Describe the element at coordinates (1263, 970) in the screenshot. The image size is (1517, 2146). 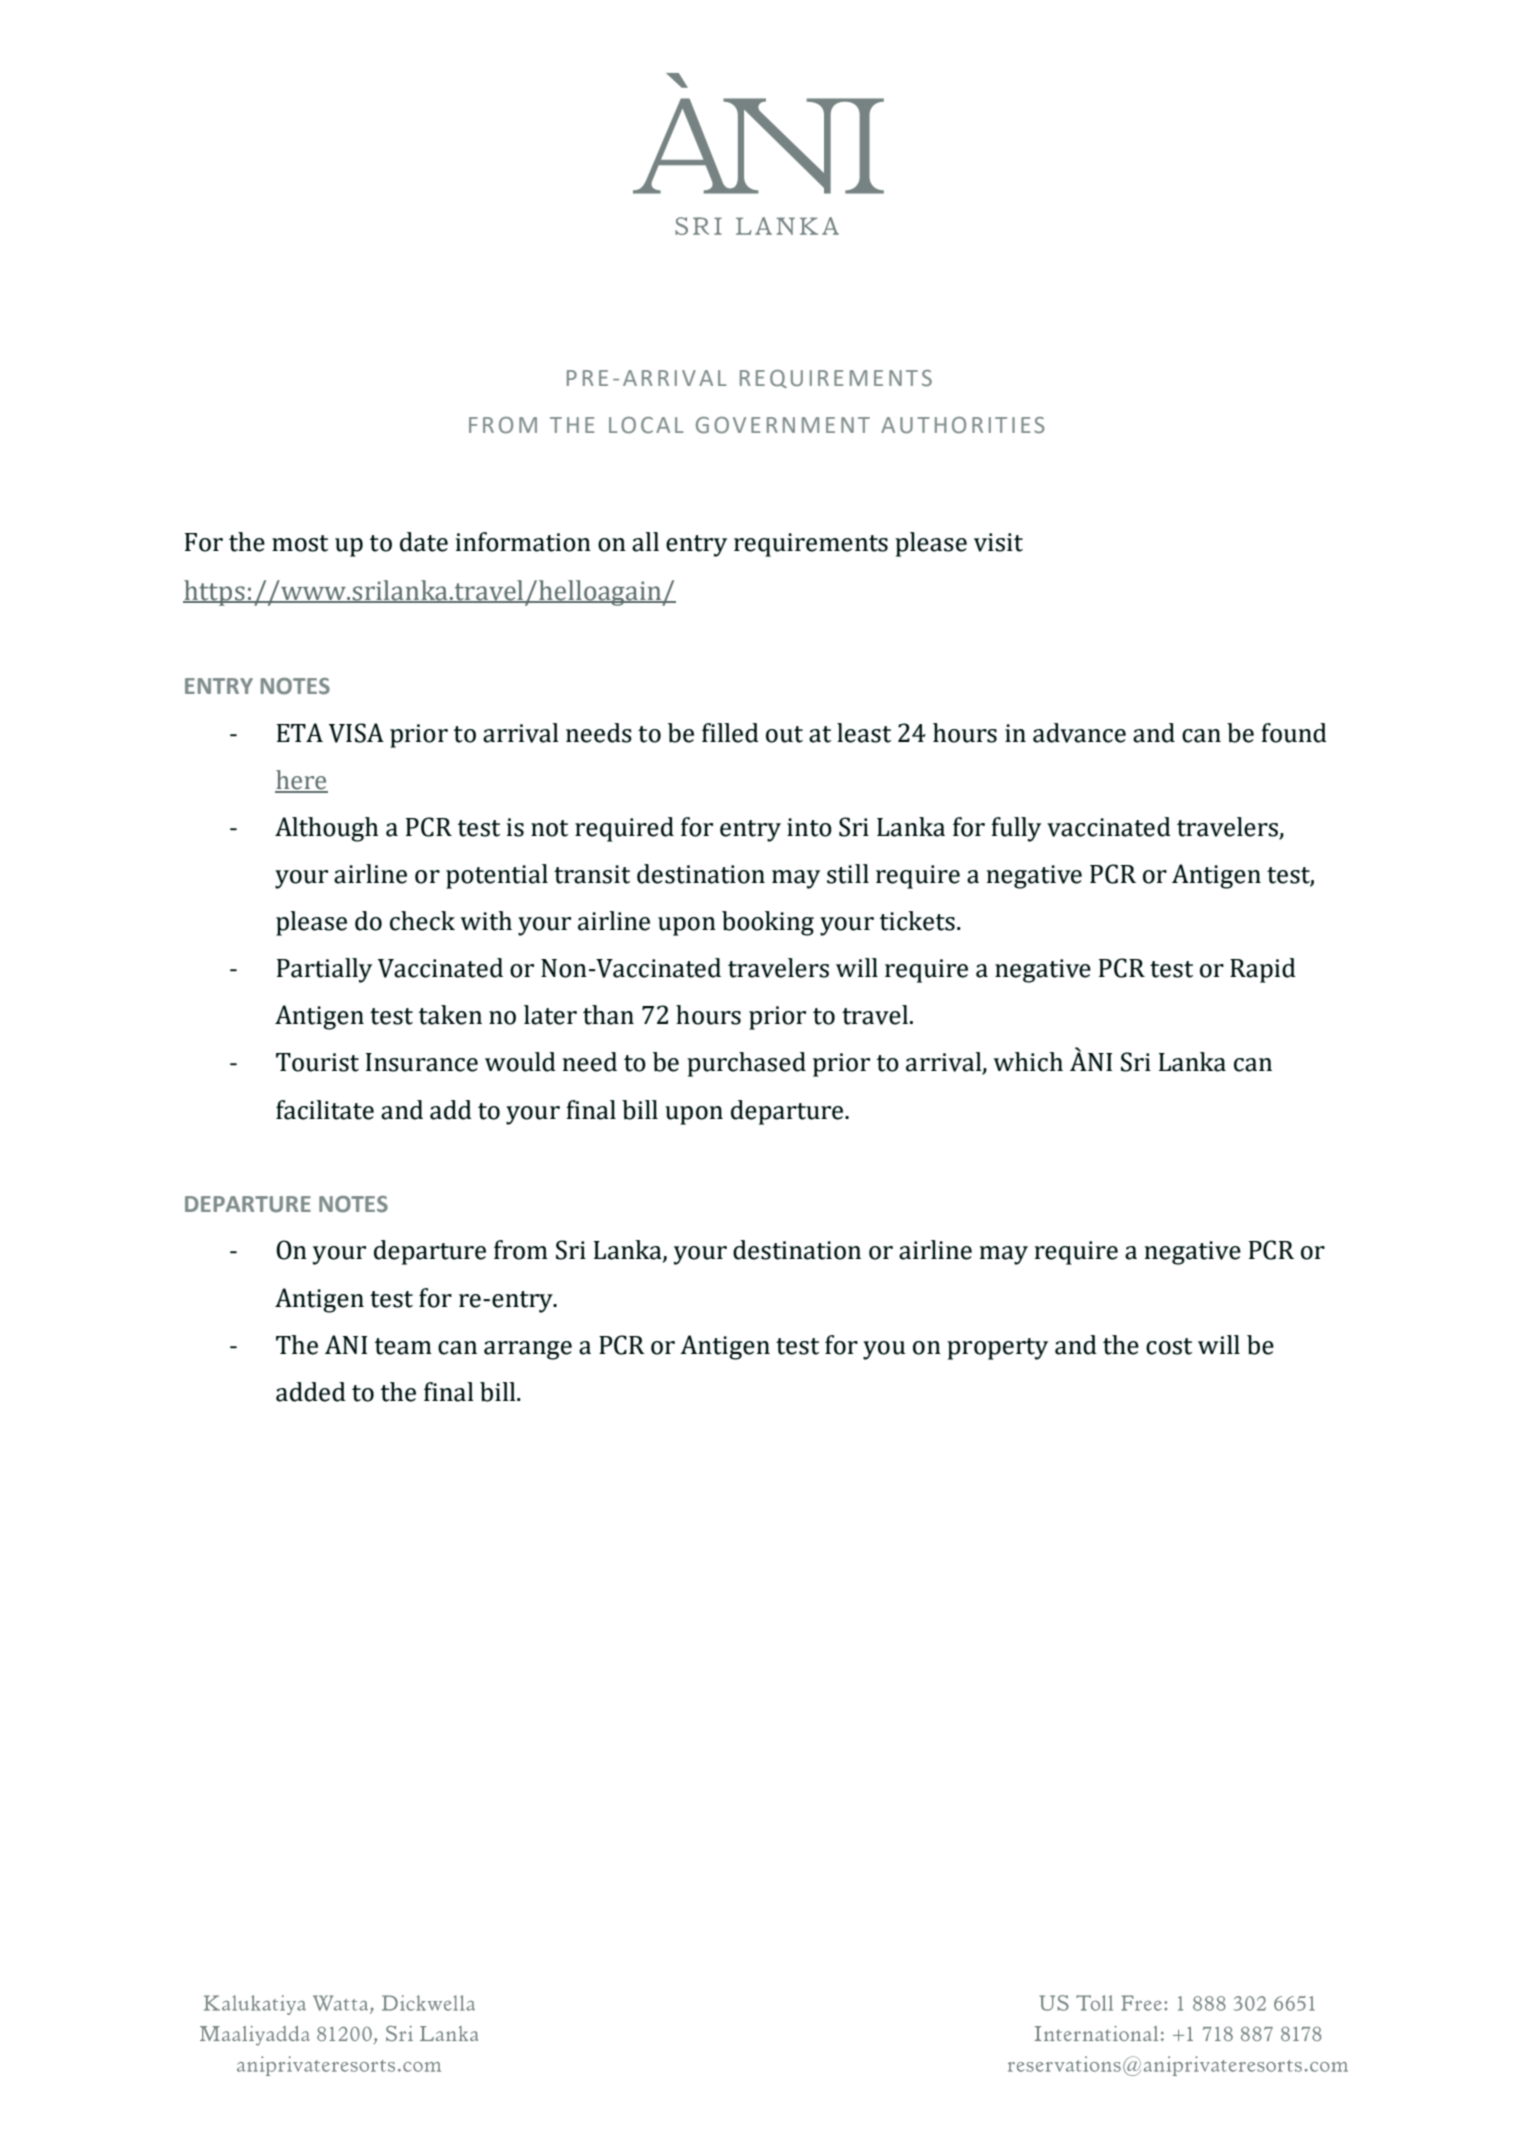
I see `Rapid` at that location.
